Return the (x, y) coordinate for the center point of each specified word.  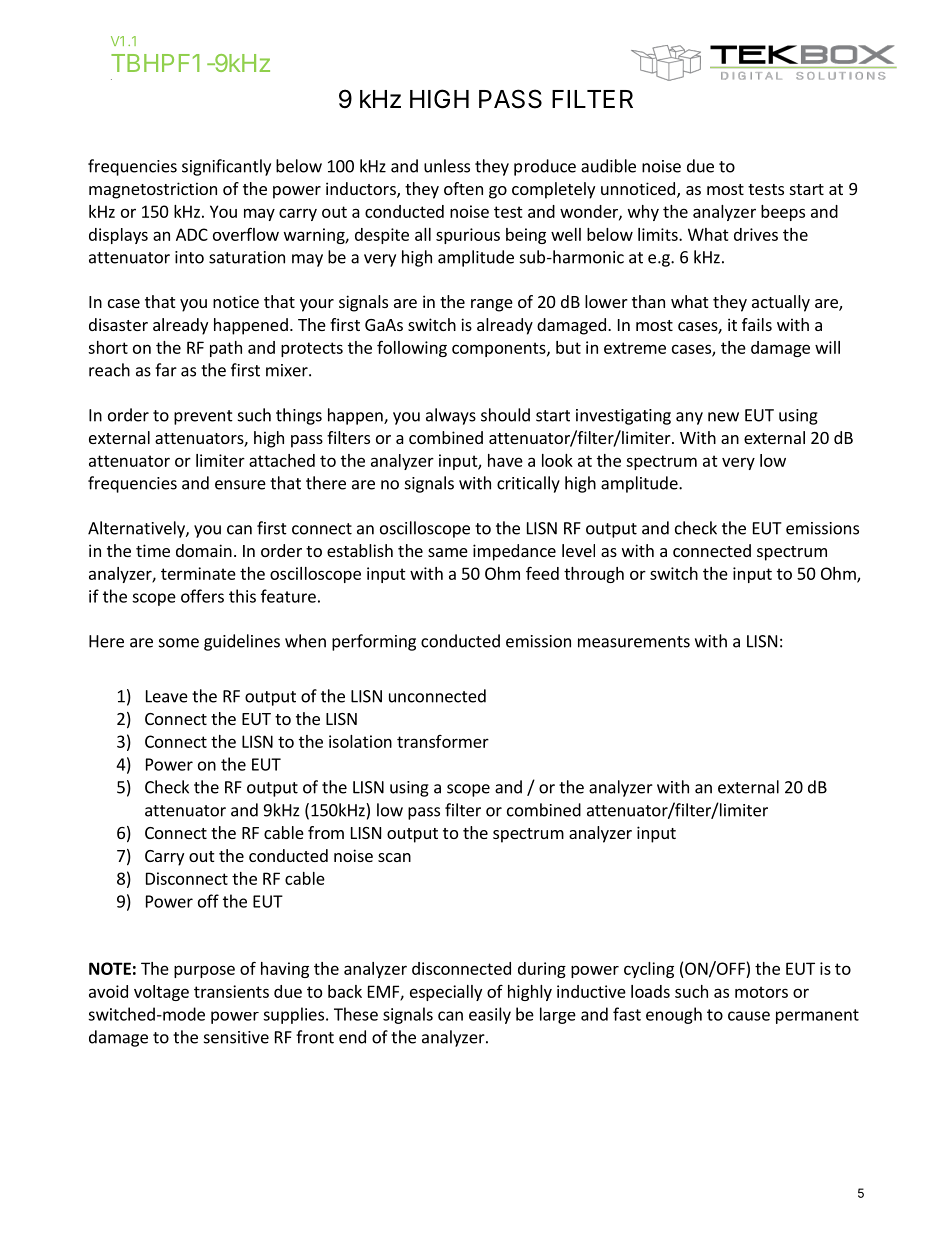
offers (202, 596)
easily (490, 1015)
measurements (634, 642)
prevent (203, 417)
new (723, 417)
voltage (161, 993)
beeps (783, 213)
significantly (226, 167)
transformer (443, 741)
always (451, 416)
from (326, 832)
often (463, 188)
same (448, 552)
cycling (649, 970)
